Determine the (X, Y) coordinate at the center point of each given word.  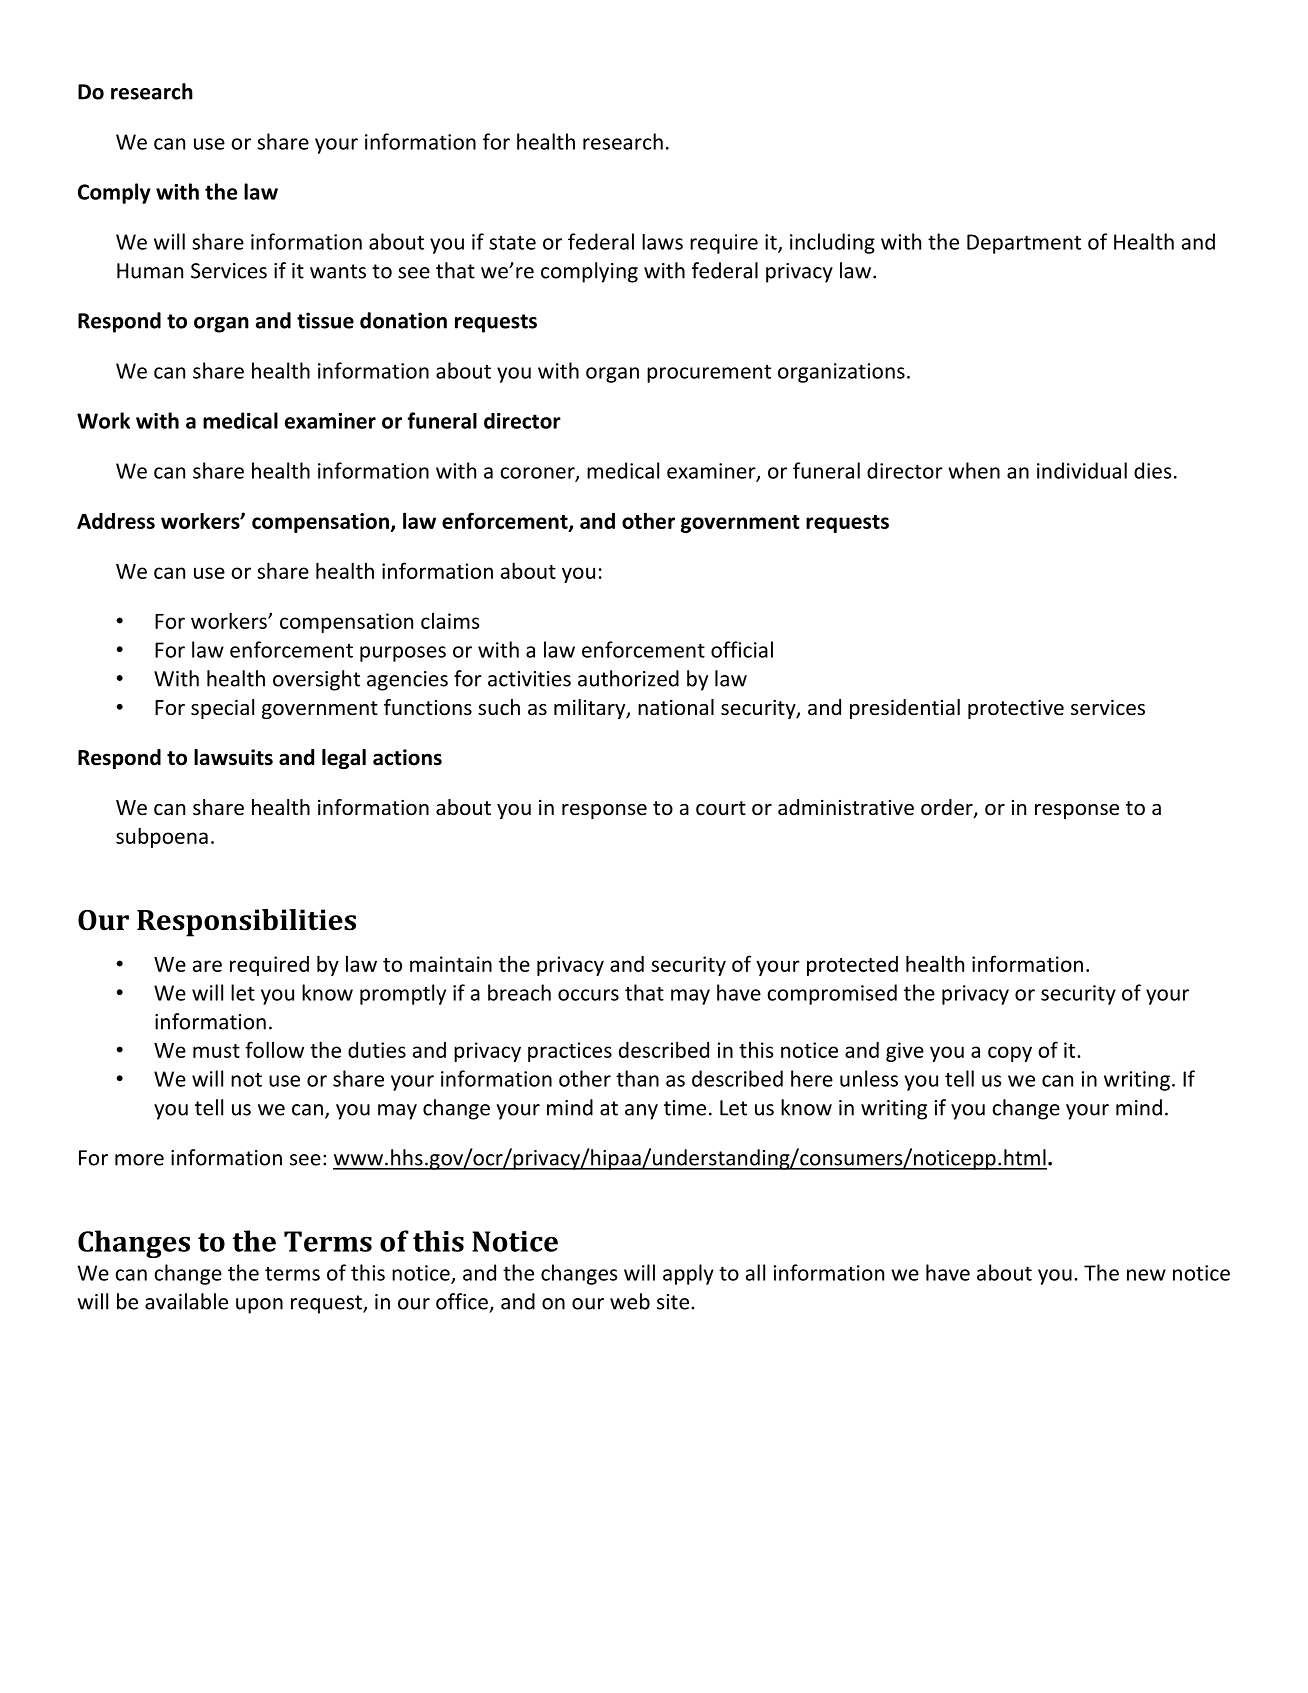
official (742, 649)
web (630, 1301)
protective (1016, 709)
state (512, 242)
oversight (316, 680)
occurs (588, 995)
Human (150, 271)
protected (852, 966)
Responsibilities (246, 923)
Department (1024, 244)
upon (259, 1306)
